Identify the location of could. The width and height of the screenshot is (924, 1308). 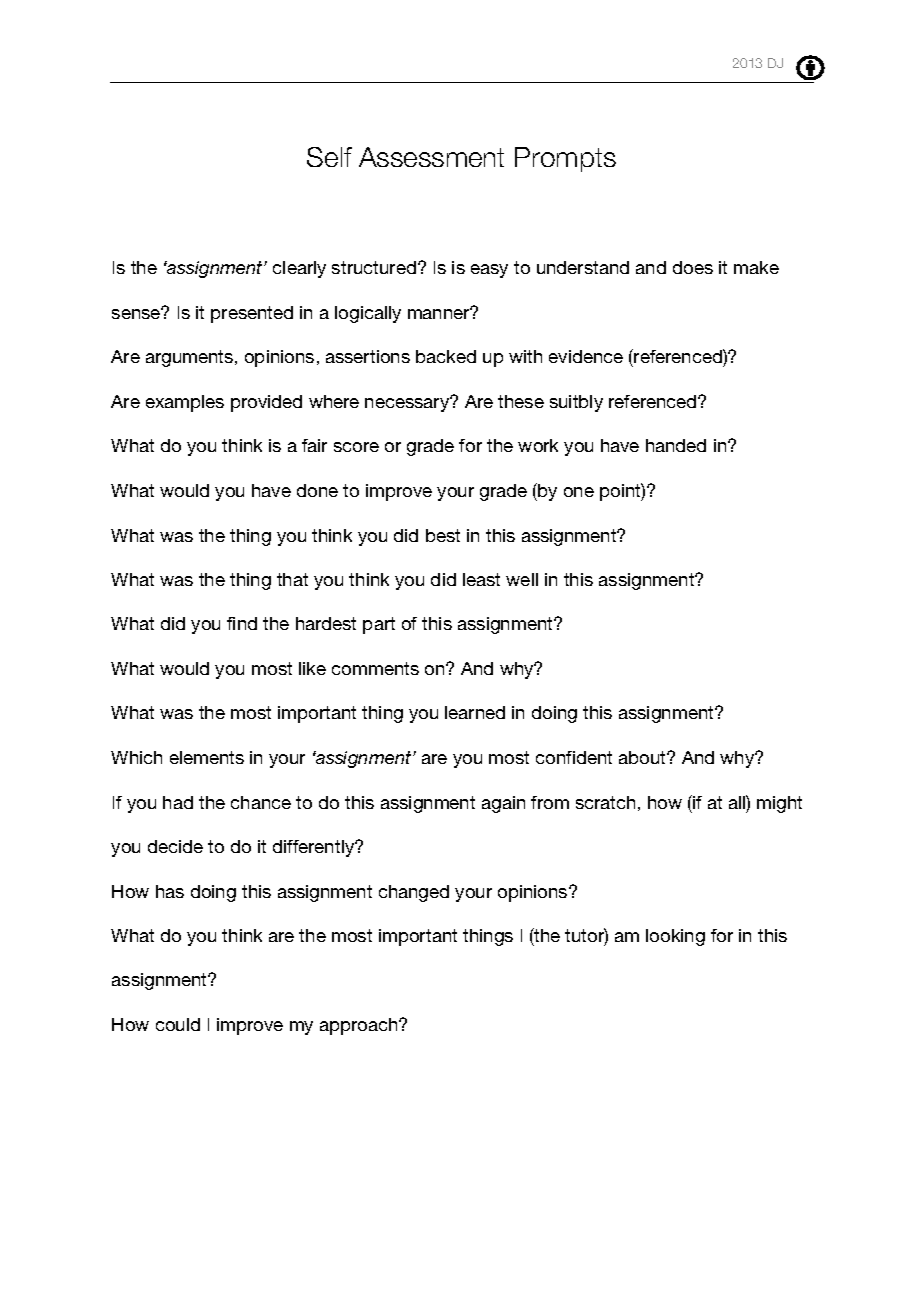
(178, 1024).
